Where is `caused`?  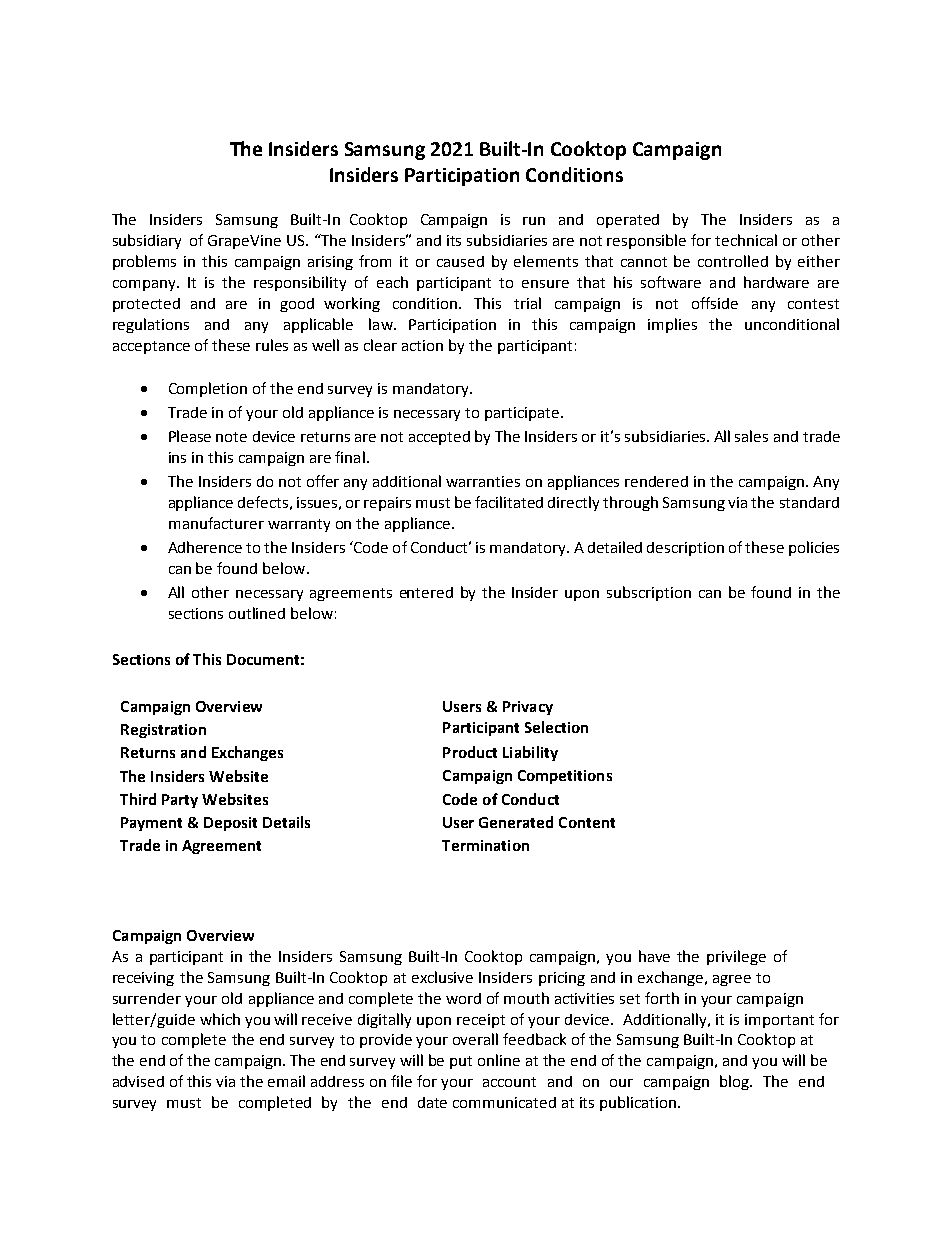
caused is located at coordinates (460, 261).
